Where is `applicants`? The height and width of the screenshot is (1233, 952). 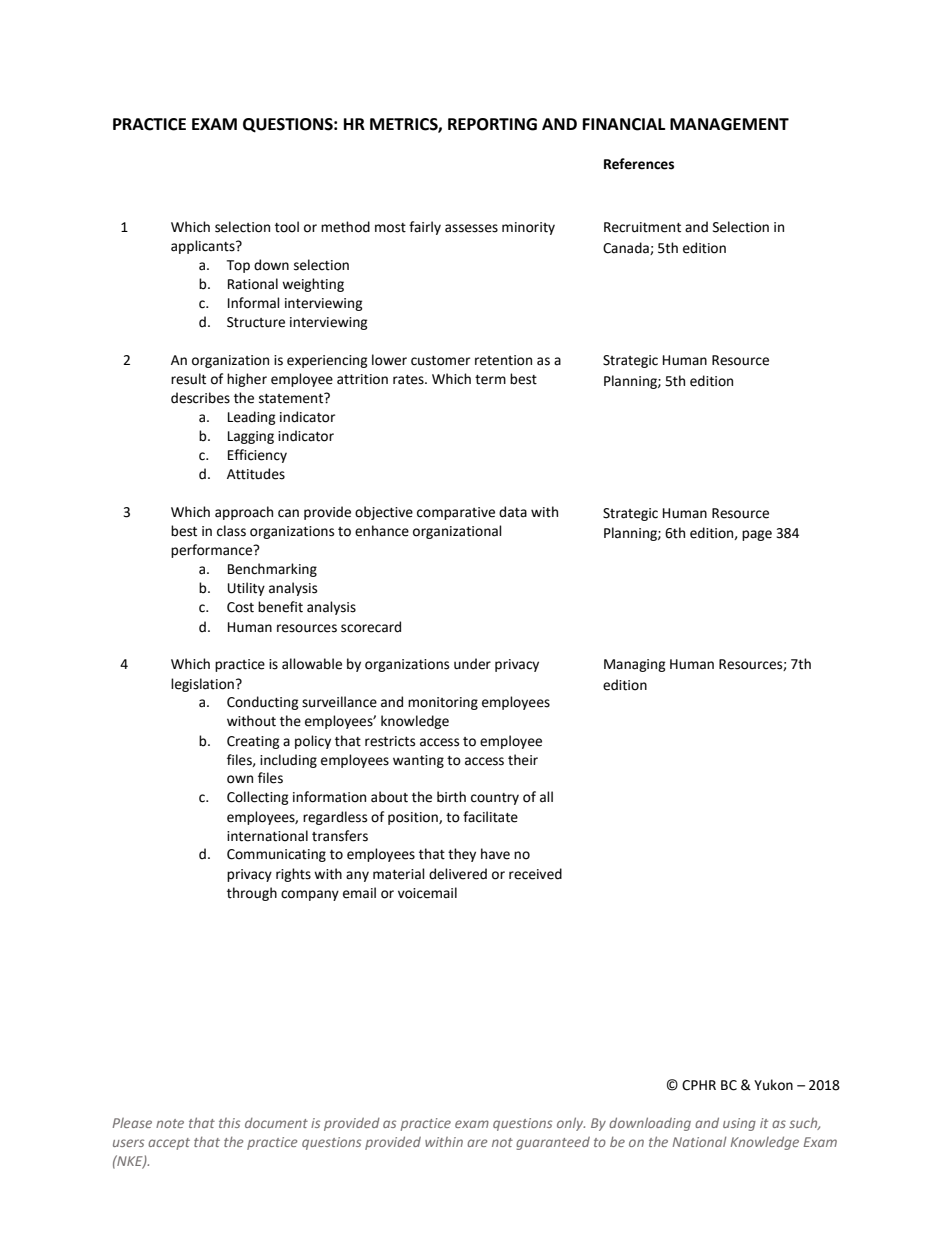
applicants is located at coordinates (204, 247).
